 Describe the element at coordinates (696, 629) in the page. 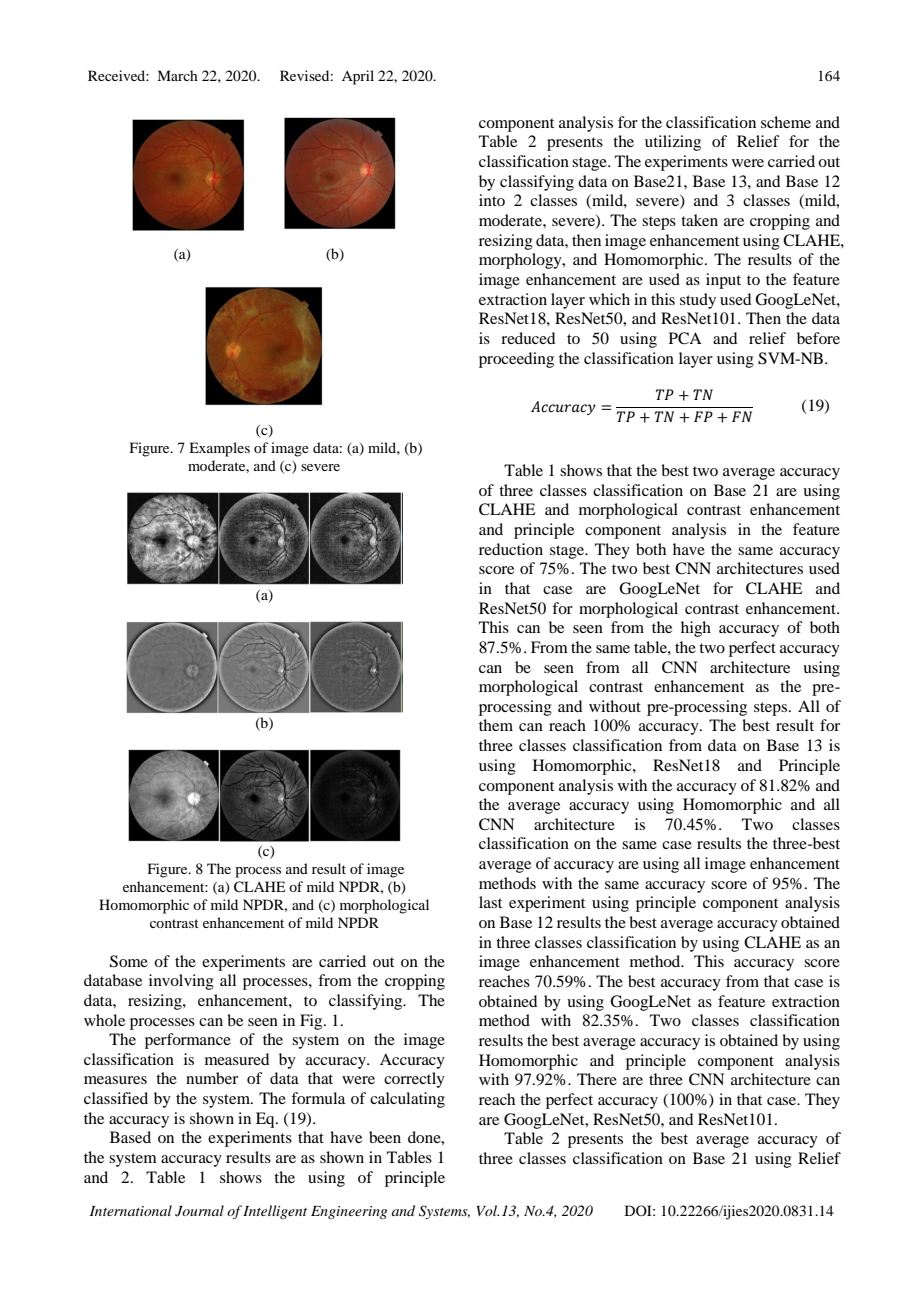

I see `high` at that location.
